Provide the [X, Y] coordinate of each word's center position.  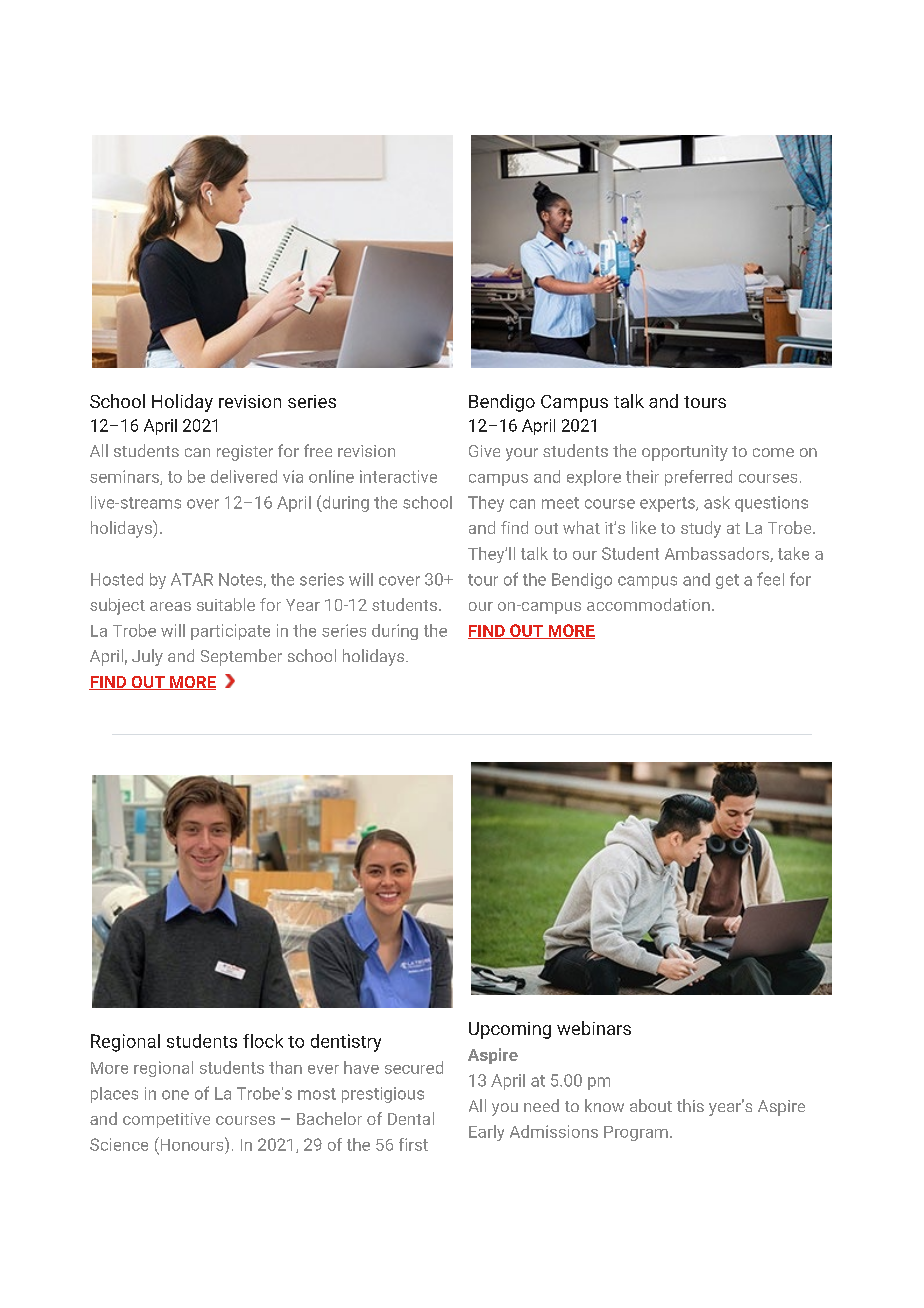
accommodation [648, 604]
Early [486, 1133]
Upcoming [510, 1030]
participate [230, 632]
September [241, 657]
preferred [698, 478]
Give [484, 451]
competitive [166, 1120]
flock [263, 1041]
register [245, 453]
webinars [594, 1028]
